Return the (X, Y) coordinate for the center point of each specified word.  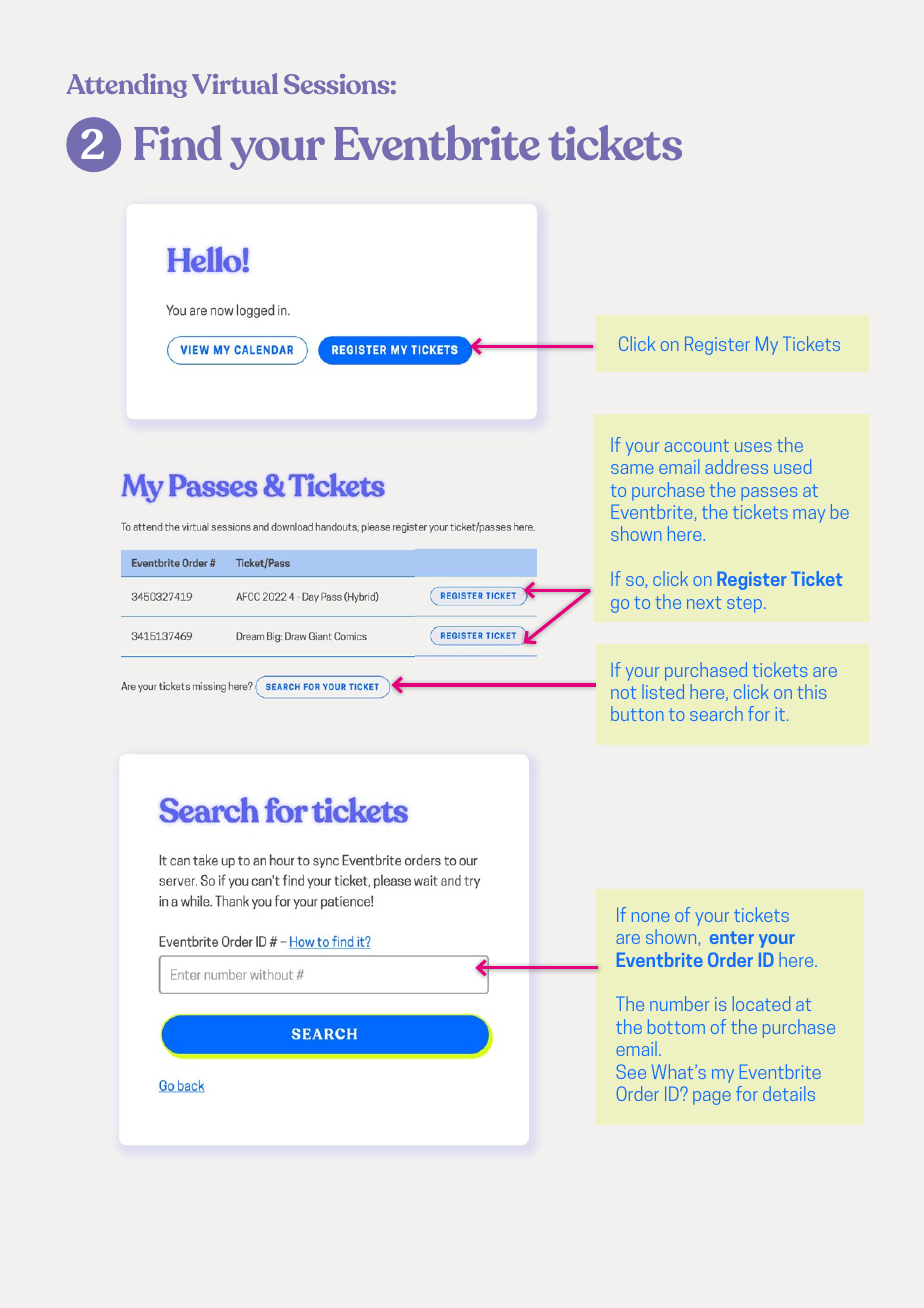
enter (732, 937)
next (704, 602)
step (744, 604)
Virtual (235, 83)
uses (753, 447)
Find (178, 142)
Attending (126, 85)
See (631, 1071)
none (650, 917)
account (697, 445)
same (632, 469)
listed (663, 691)
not (623, 692)
